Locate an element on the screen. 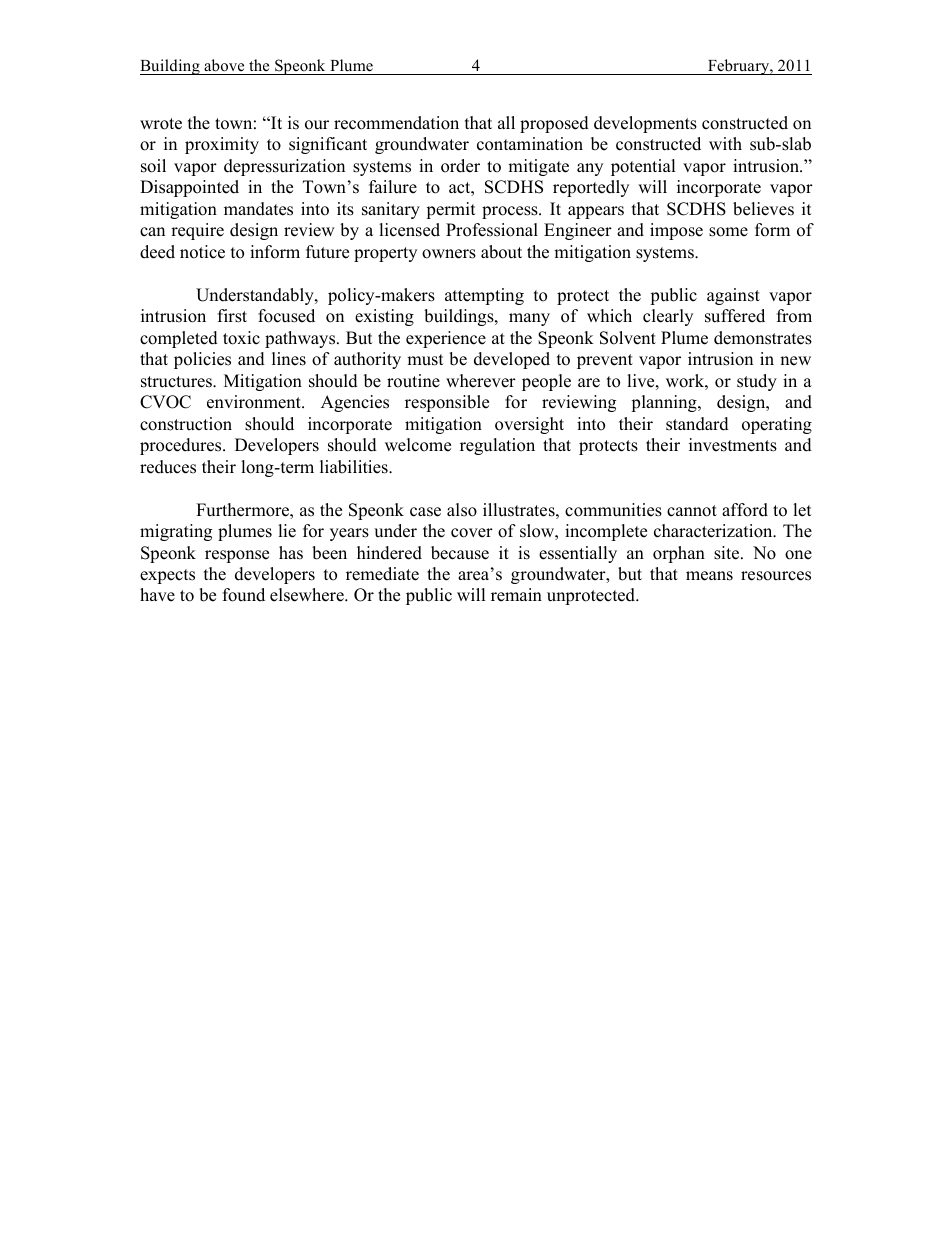 Image resolution: width=952 pixels, height=1233 pixels. remain is located at coordinates (516, 595).
